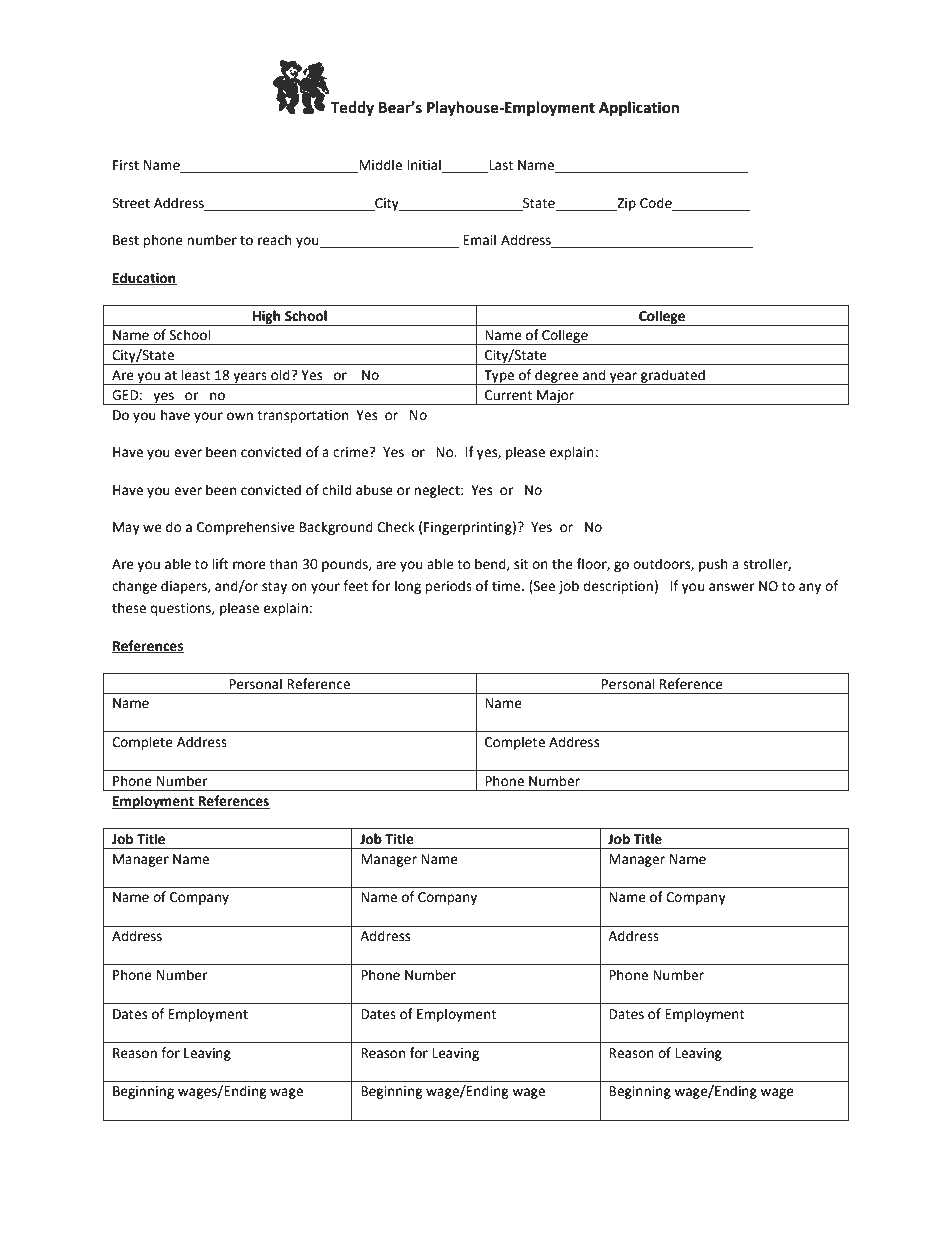  Describe the element at coordinates (479, 240) in the screenshot. I see `Email` at that location.
